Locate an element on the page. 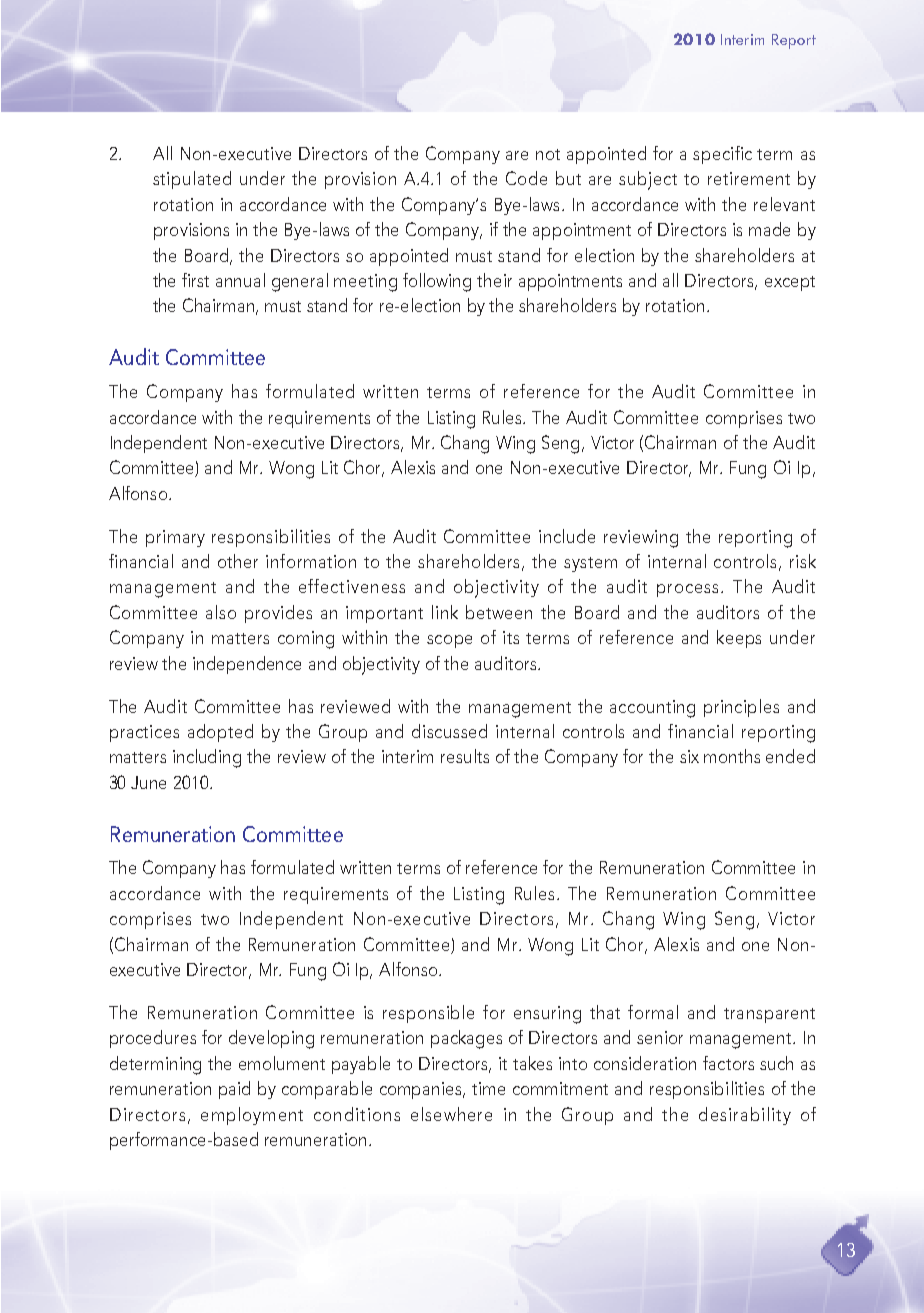  retirement is located at coordinates (749, 178).
